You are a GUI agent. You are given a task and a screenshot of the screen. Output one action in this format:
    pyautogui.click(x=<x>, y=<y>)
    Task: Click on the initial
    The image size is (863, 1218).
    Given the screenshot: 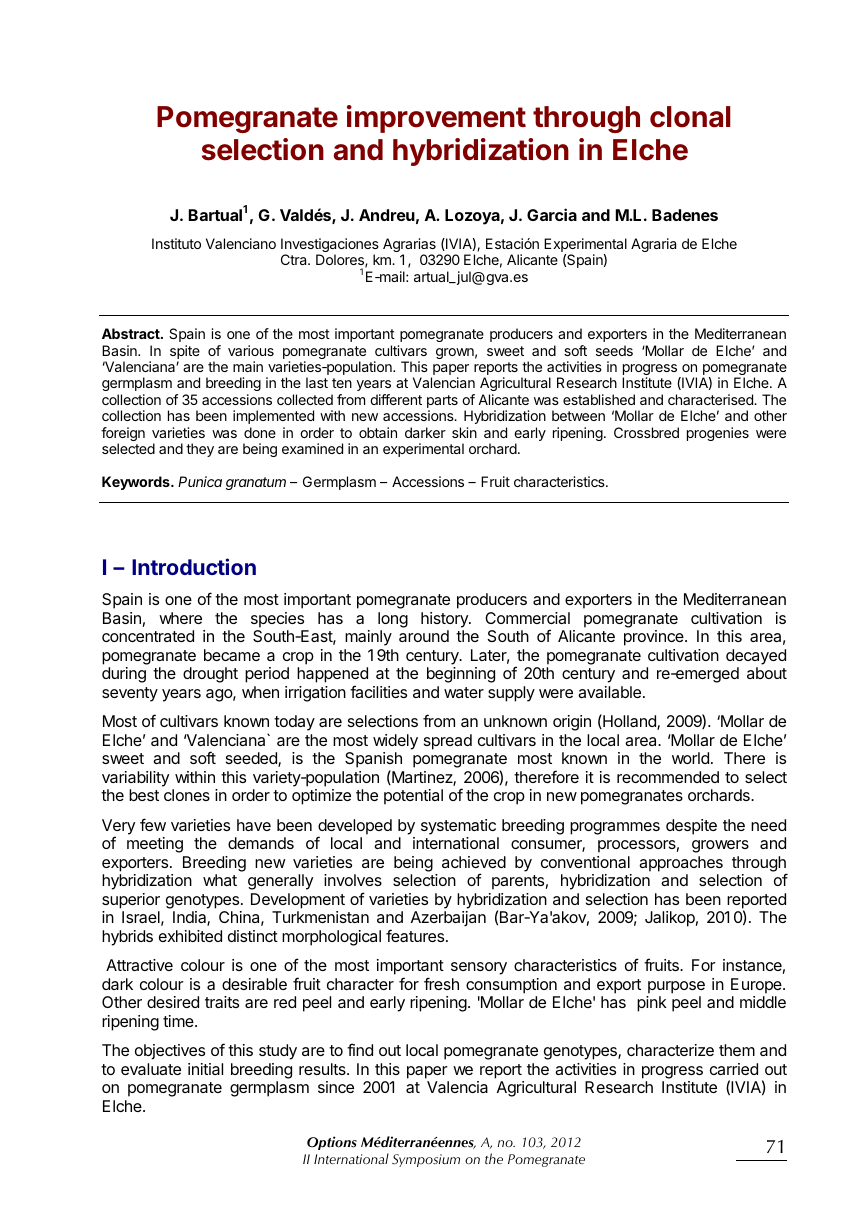 What is the action you would take?
    pyautogui.click(x=205, y=1069)
